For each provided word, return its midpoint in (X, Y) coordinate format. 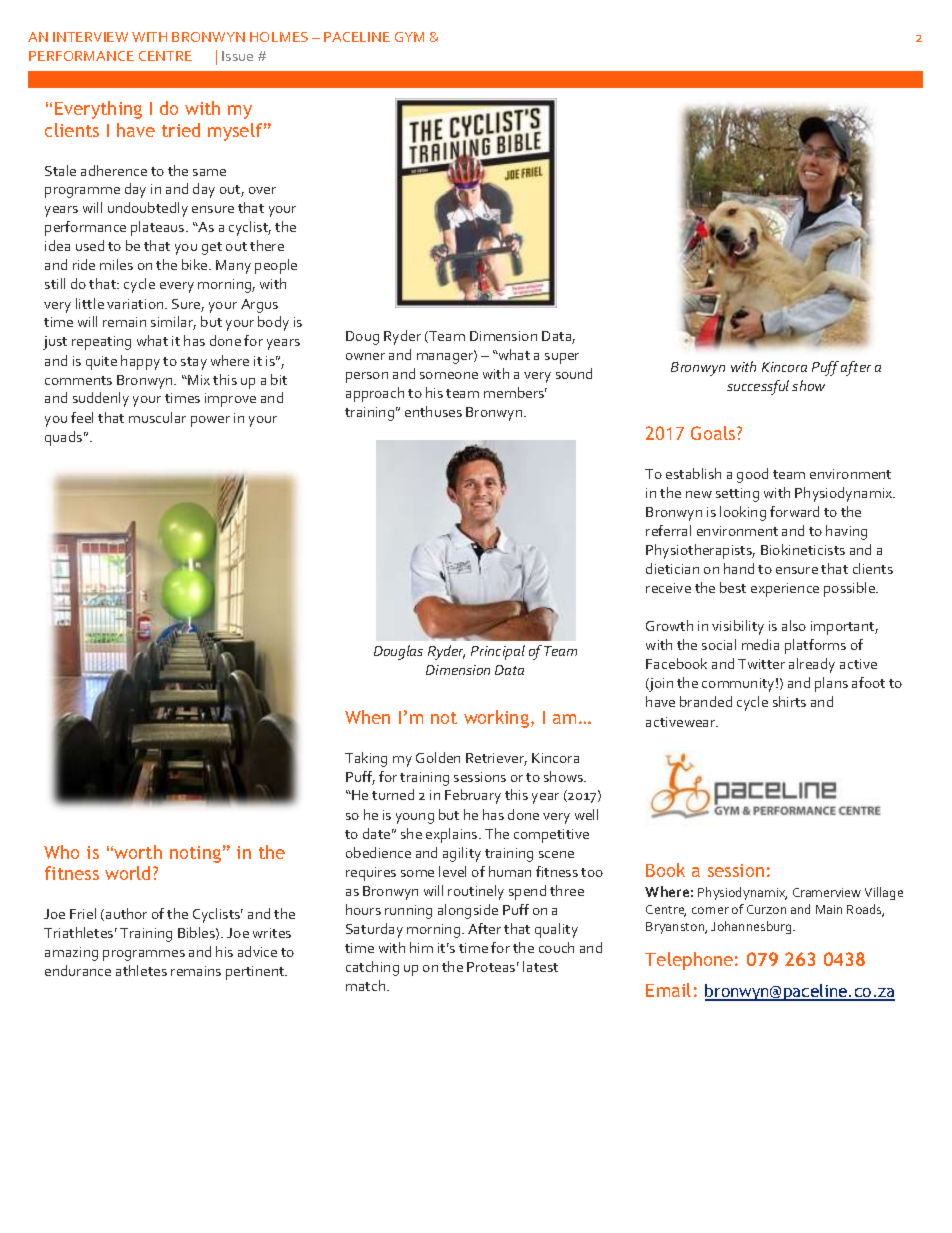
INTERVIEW (90, 37)
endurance (78, 970)
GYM (409, 37)
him (421, 947)
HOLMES (279, 37)
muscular (157, 417)
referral (668, 530)
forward (794, 511)
